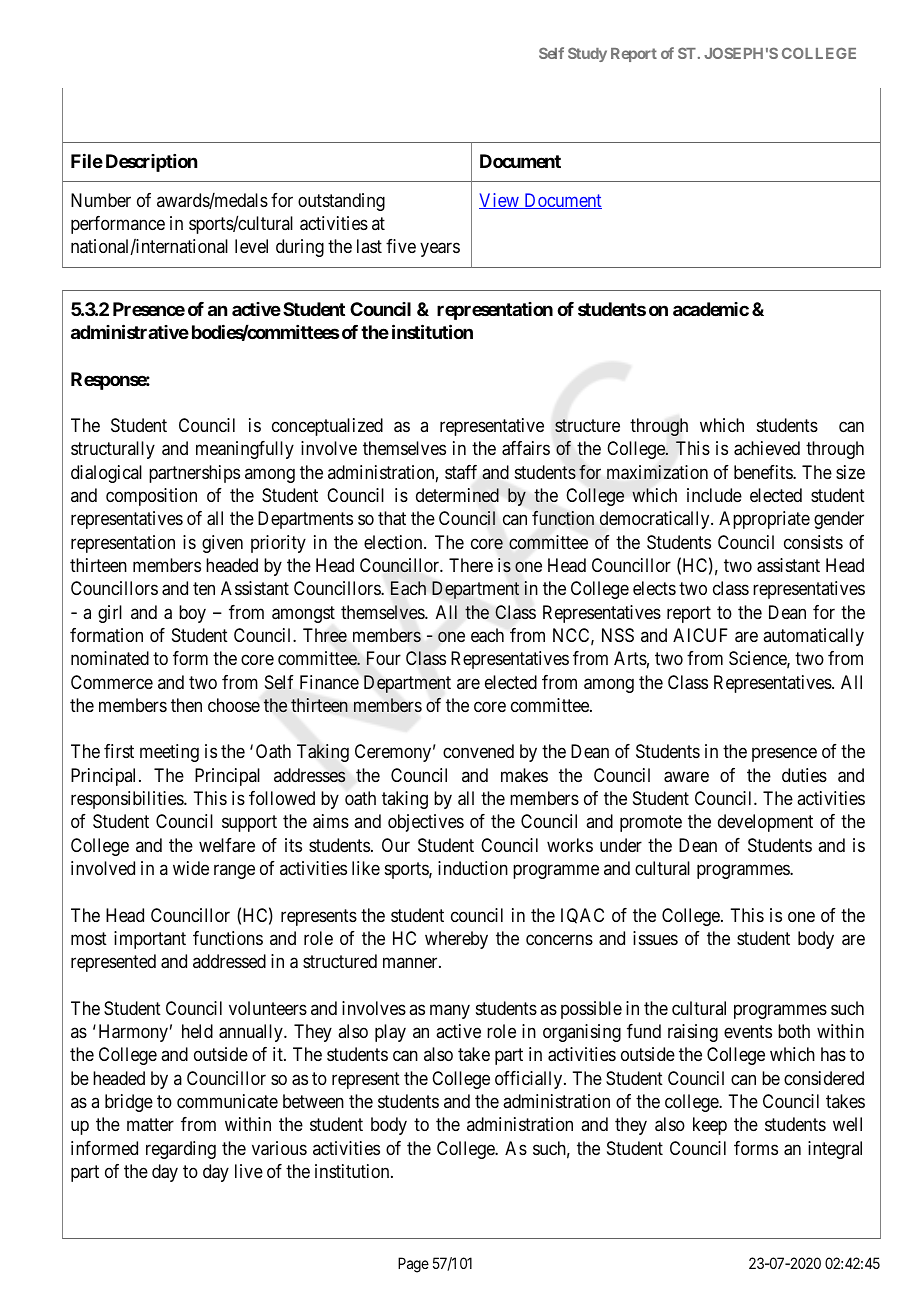 This image has height=1308, width=924. I want to click on View, so click(500, 201).
